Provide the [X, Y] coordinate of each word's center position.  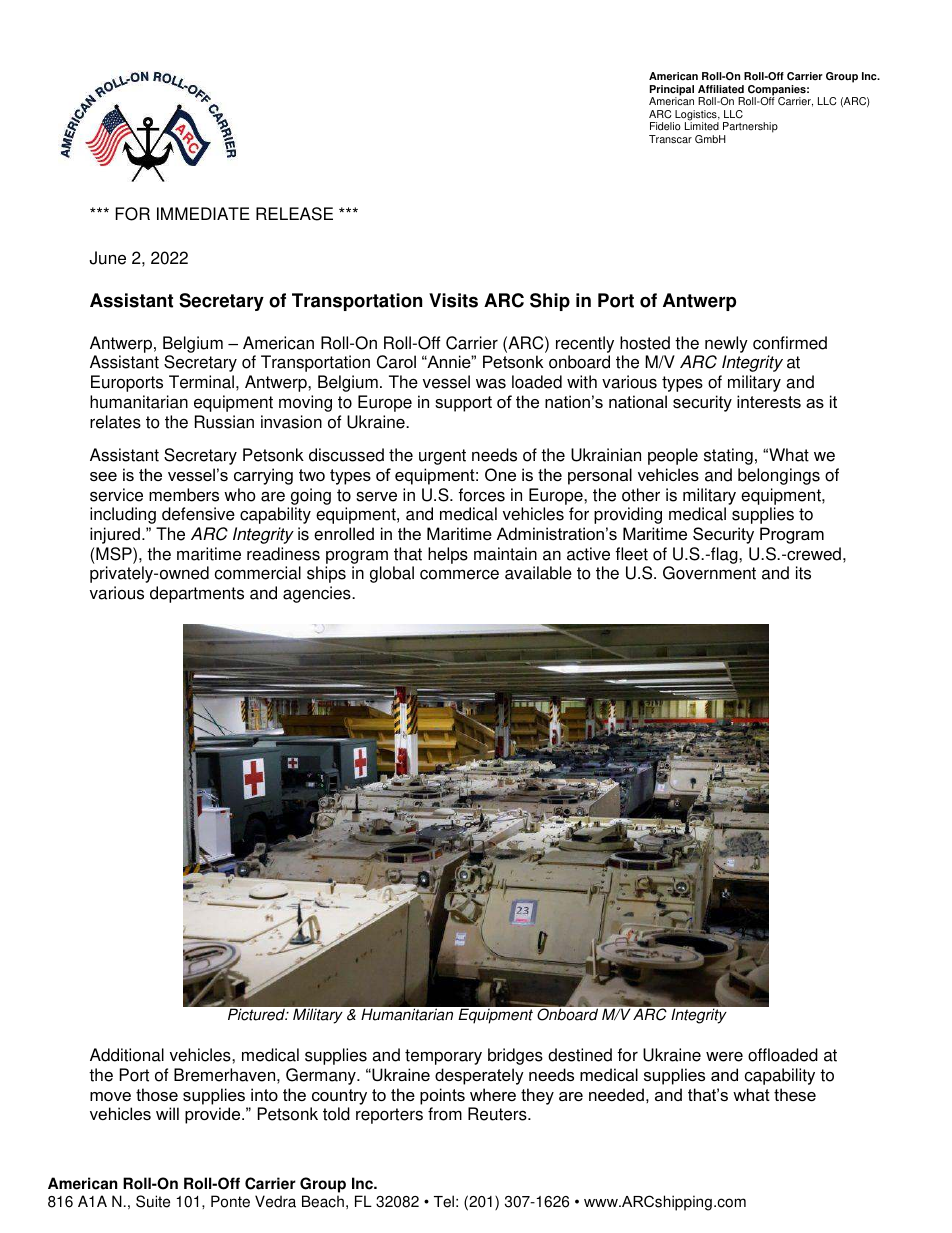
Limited [702, 126]
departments [197, 594]
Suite [153, 1201]
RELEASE [294, 214]
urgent [442, 457]
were [724, 1056]
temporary [443, 1057]
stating [728, 456]
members [184, 495]
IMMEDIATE [203, 213]
